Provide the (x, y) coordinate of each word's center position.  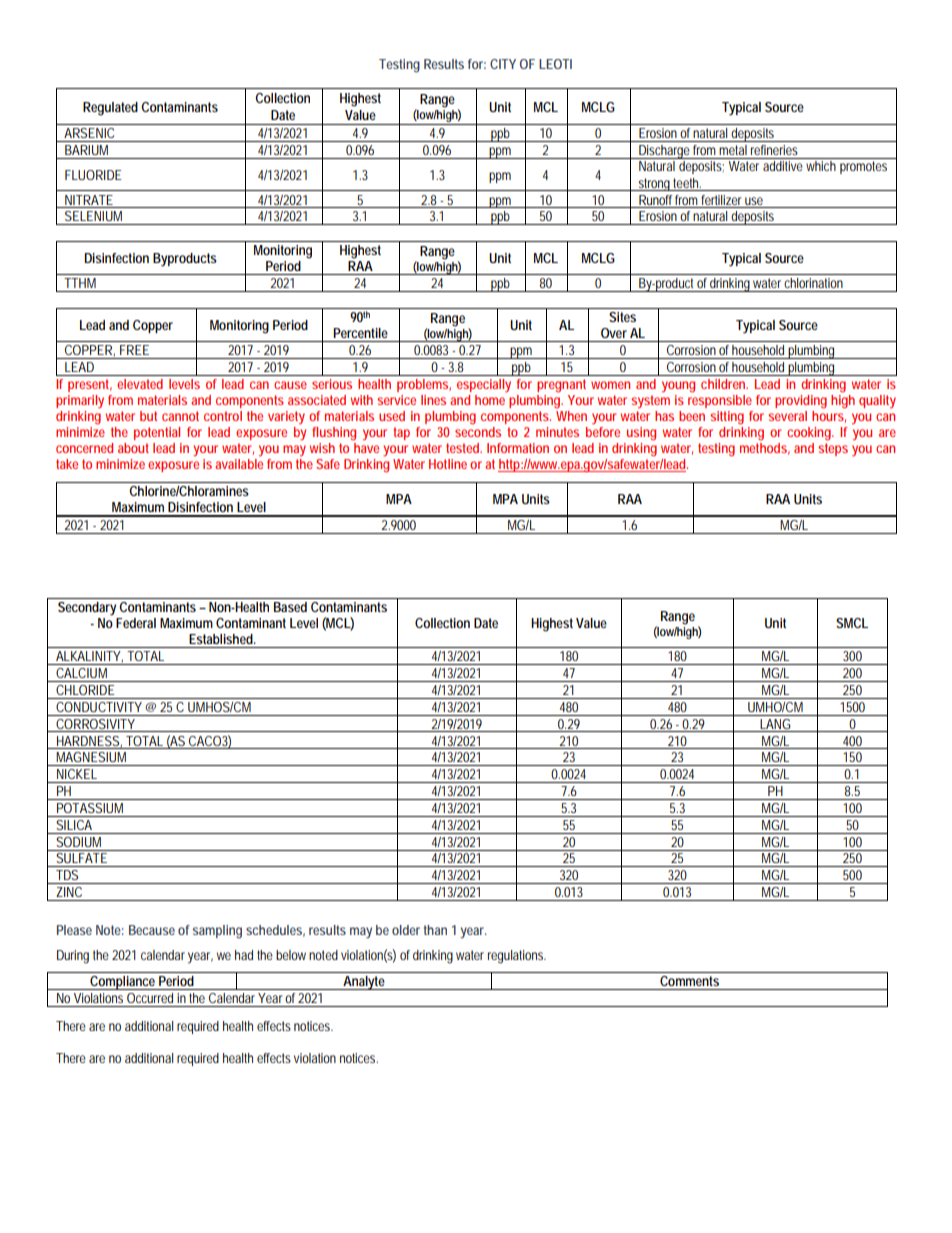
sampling (217, 932)
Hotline (448, 464)
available (239, 464)
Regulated (110, 109)
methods (765, 449)
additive (783, 166)
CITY (503, 64)
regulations (517, 957)
